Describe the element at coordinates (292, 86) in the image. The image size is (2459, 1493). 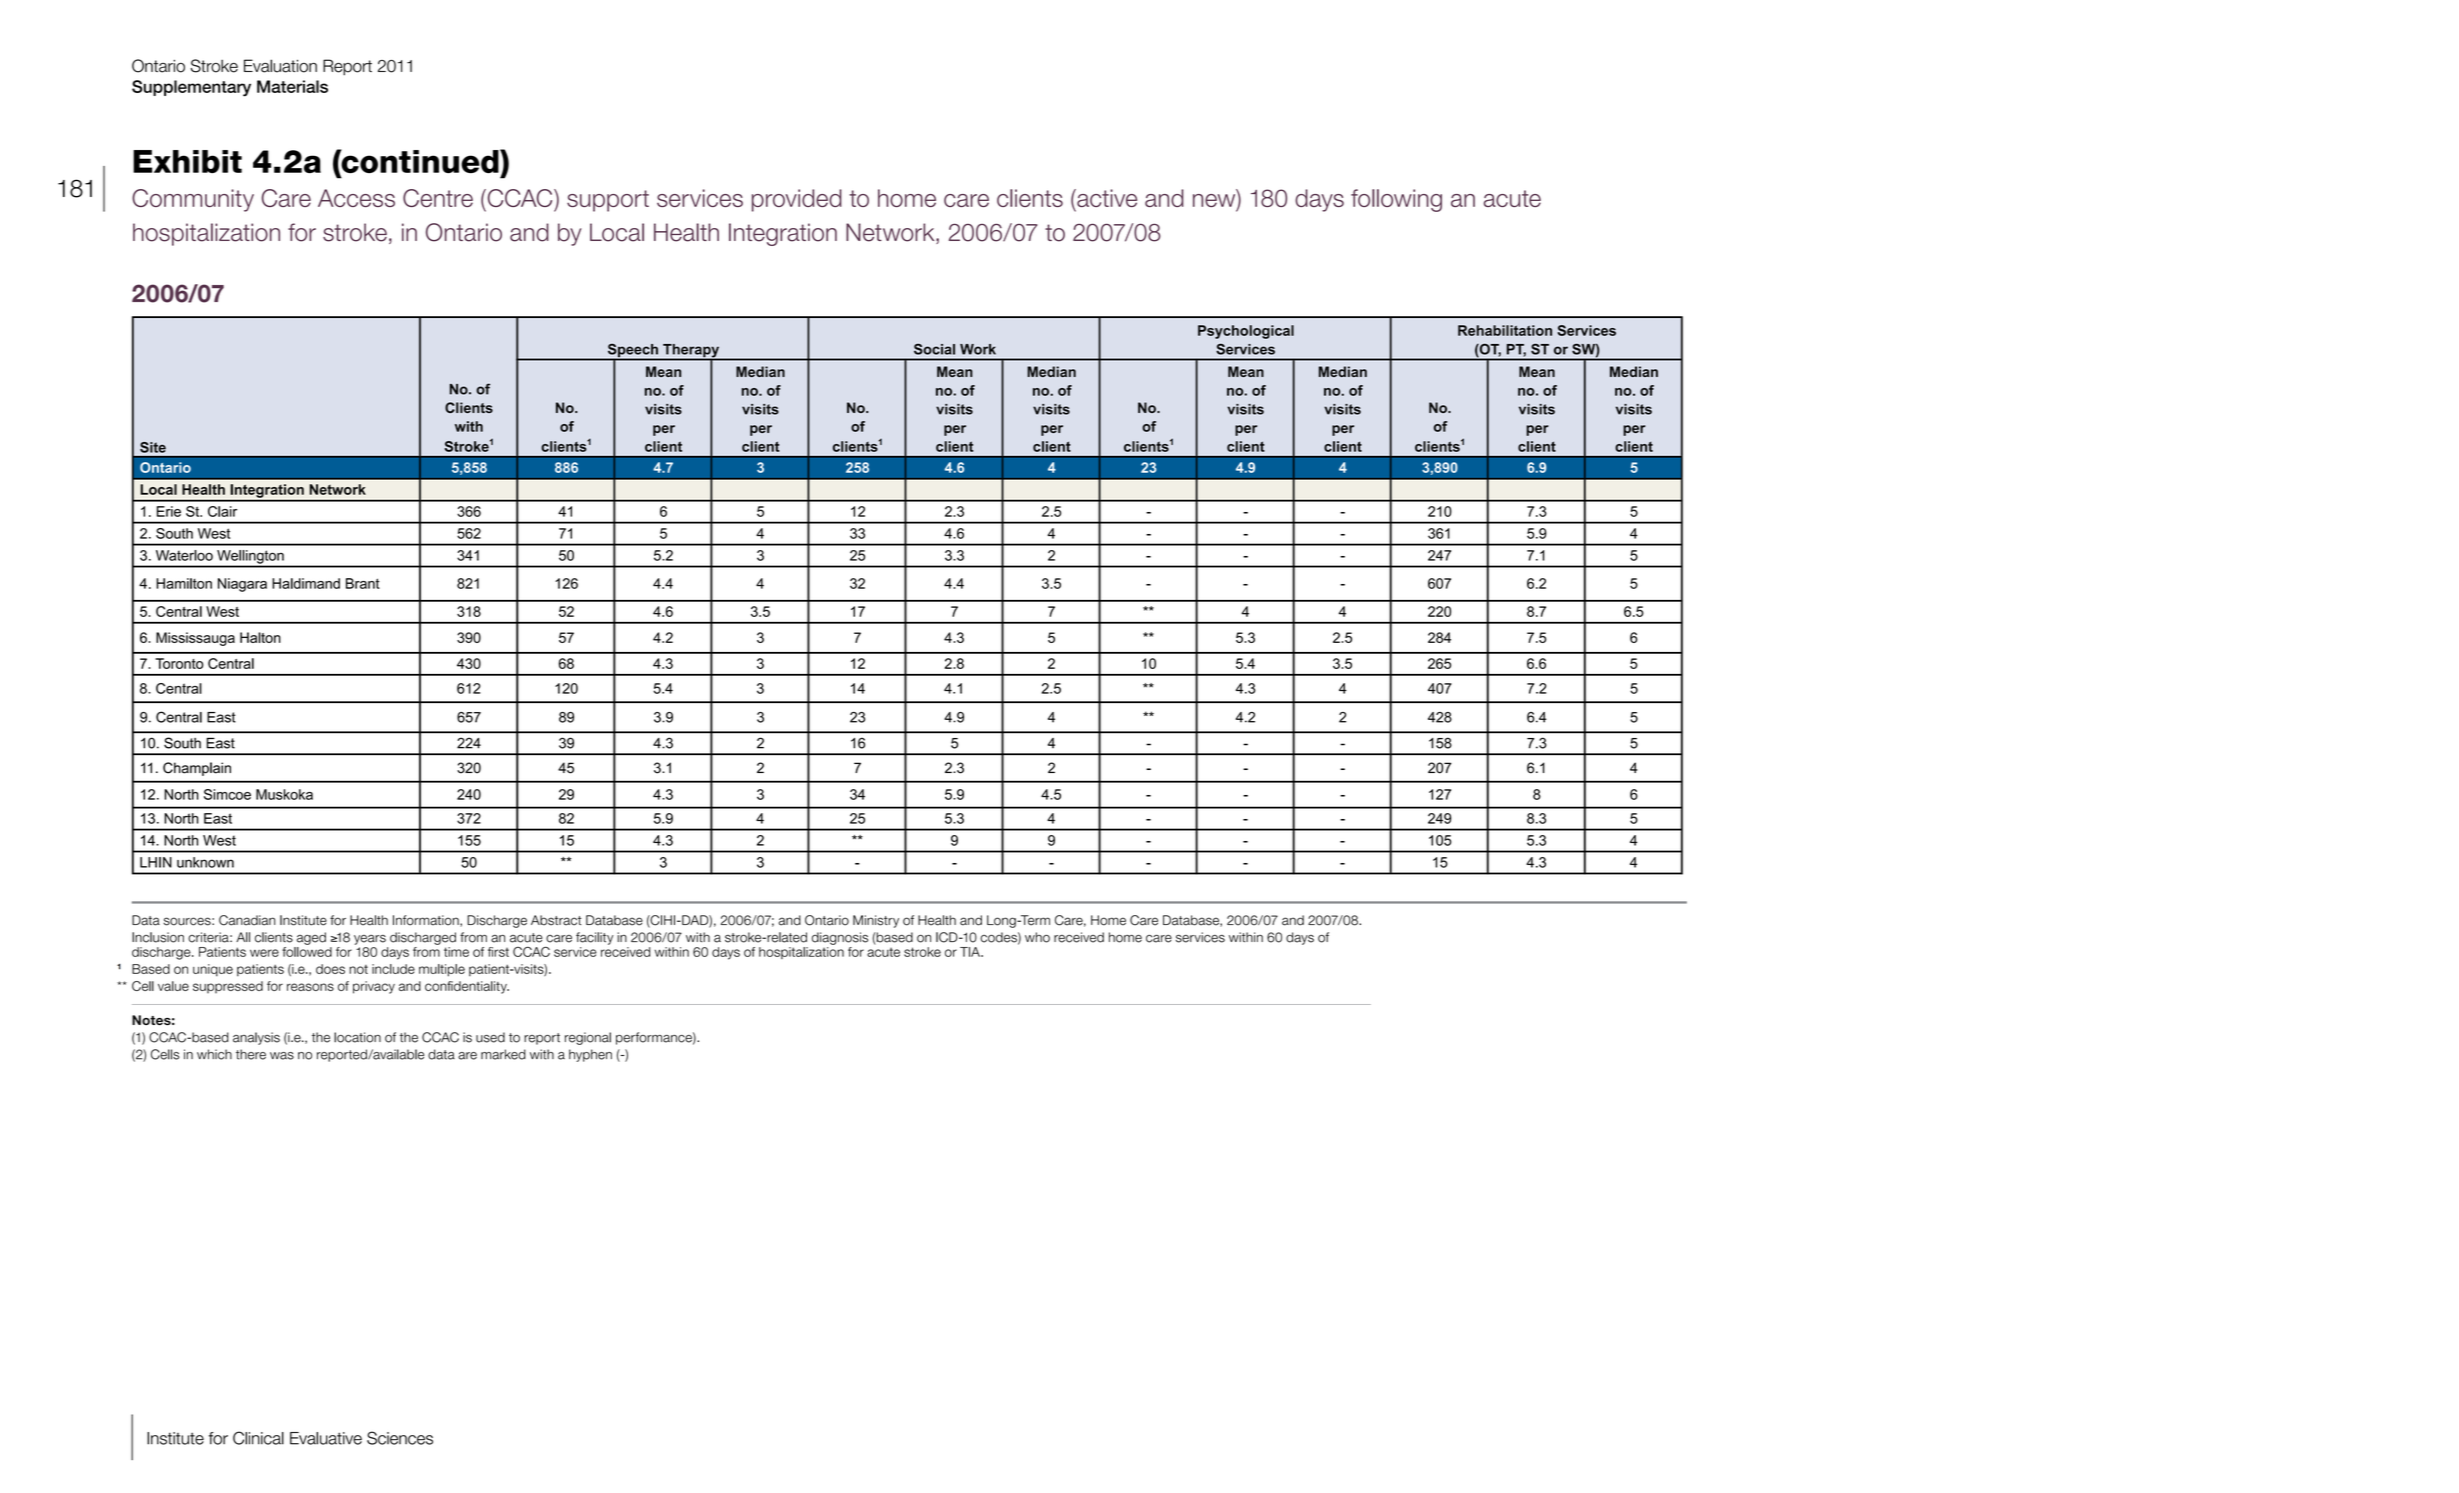
I see `Materials` at that location.
